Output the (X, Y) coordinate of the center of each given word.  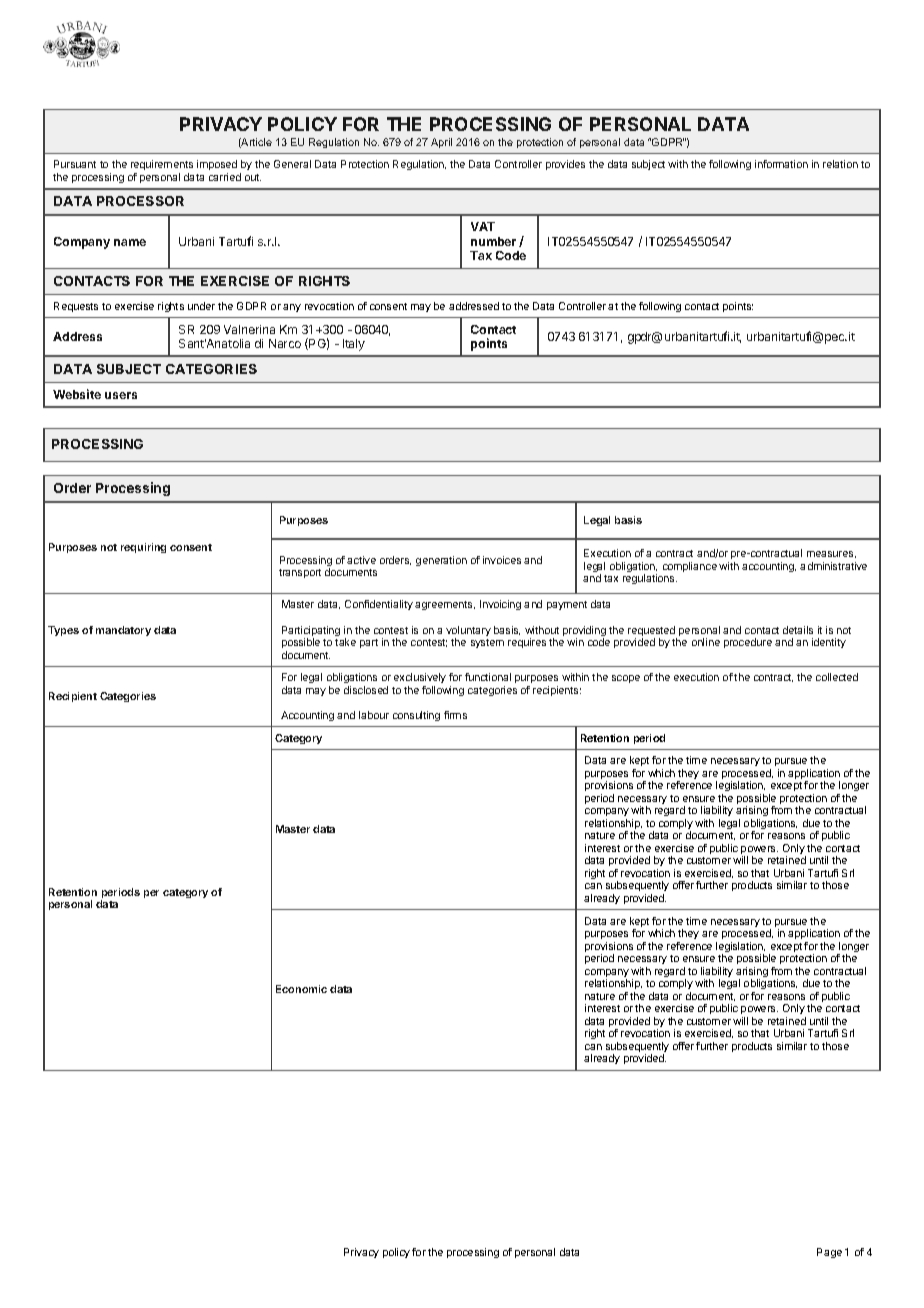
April (441, 143)
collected (837, 677)
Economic (301, 989)
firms (455, 715)
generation (441, 561)
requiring (143, 548)
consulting (416, 716)
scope (626, 679)
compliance (690, 567)
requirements (162, 167)
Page (829, 1253)
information (781, 164)
